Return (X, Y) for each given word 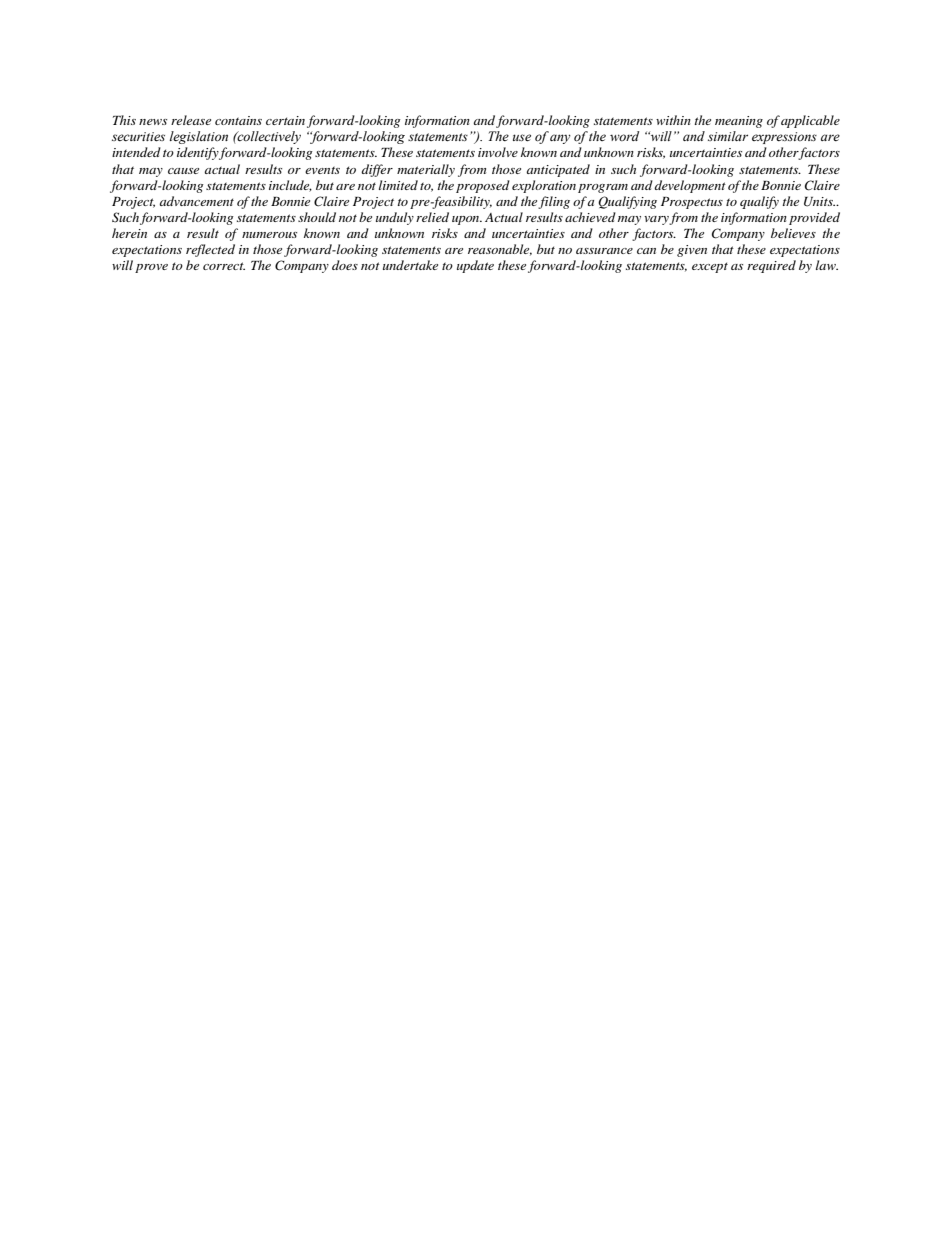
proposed (483, 186)
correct (224, 266)
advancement (196, 201)
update (475, 266)
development (690, 186)
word (624, 136)
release (191, 120)
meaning (739, 122)
